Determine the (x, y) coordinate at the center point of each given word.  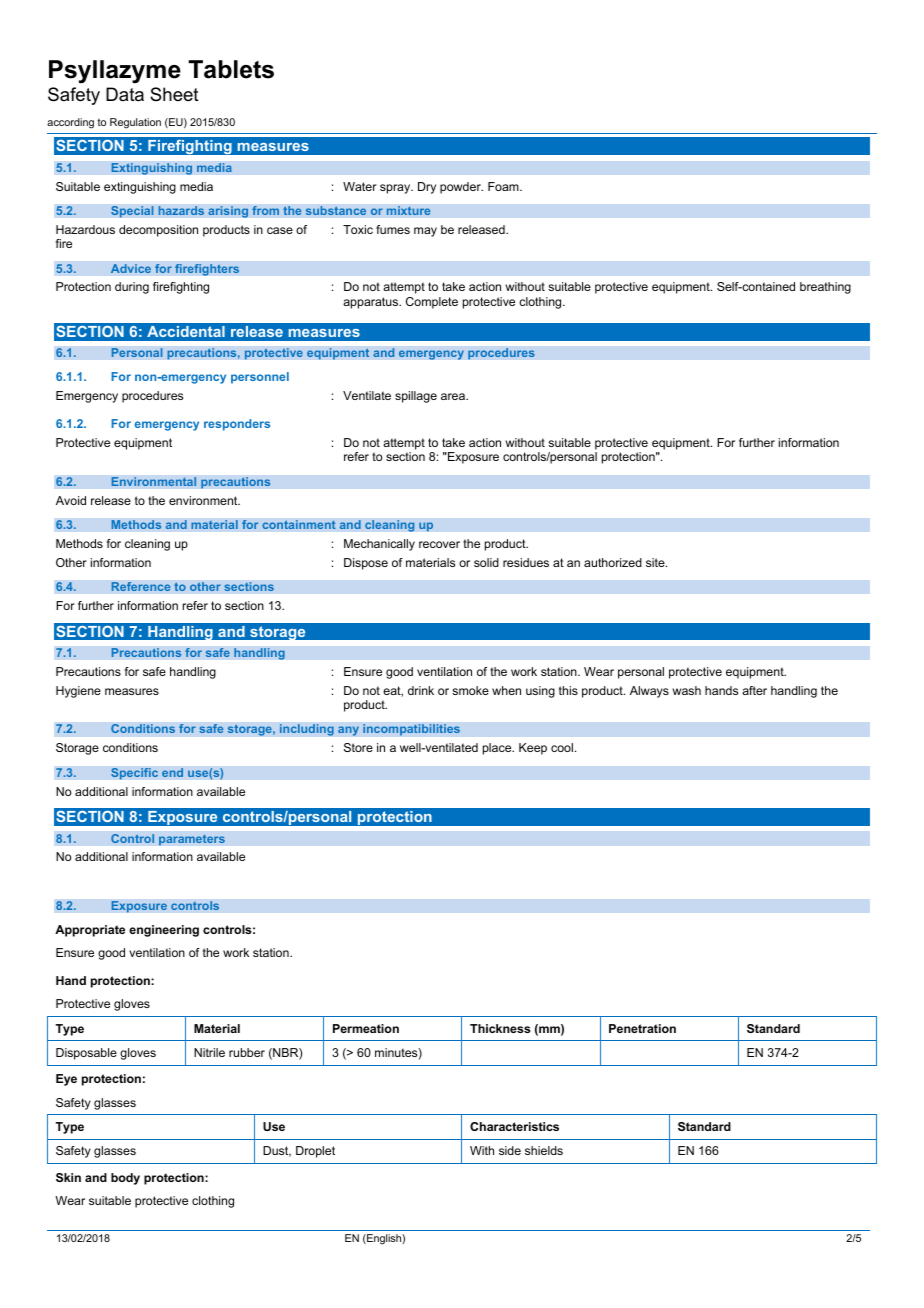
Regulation (135, 123)
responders (237, 425)
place (498, 749)
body (125, 1179)
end (172, 773)
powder (461, 188)
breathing (825, 288)
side (510, 1150)
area (454, 396)
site (656, 562)
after (754, 690)
